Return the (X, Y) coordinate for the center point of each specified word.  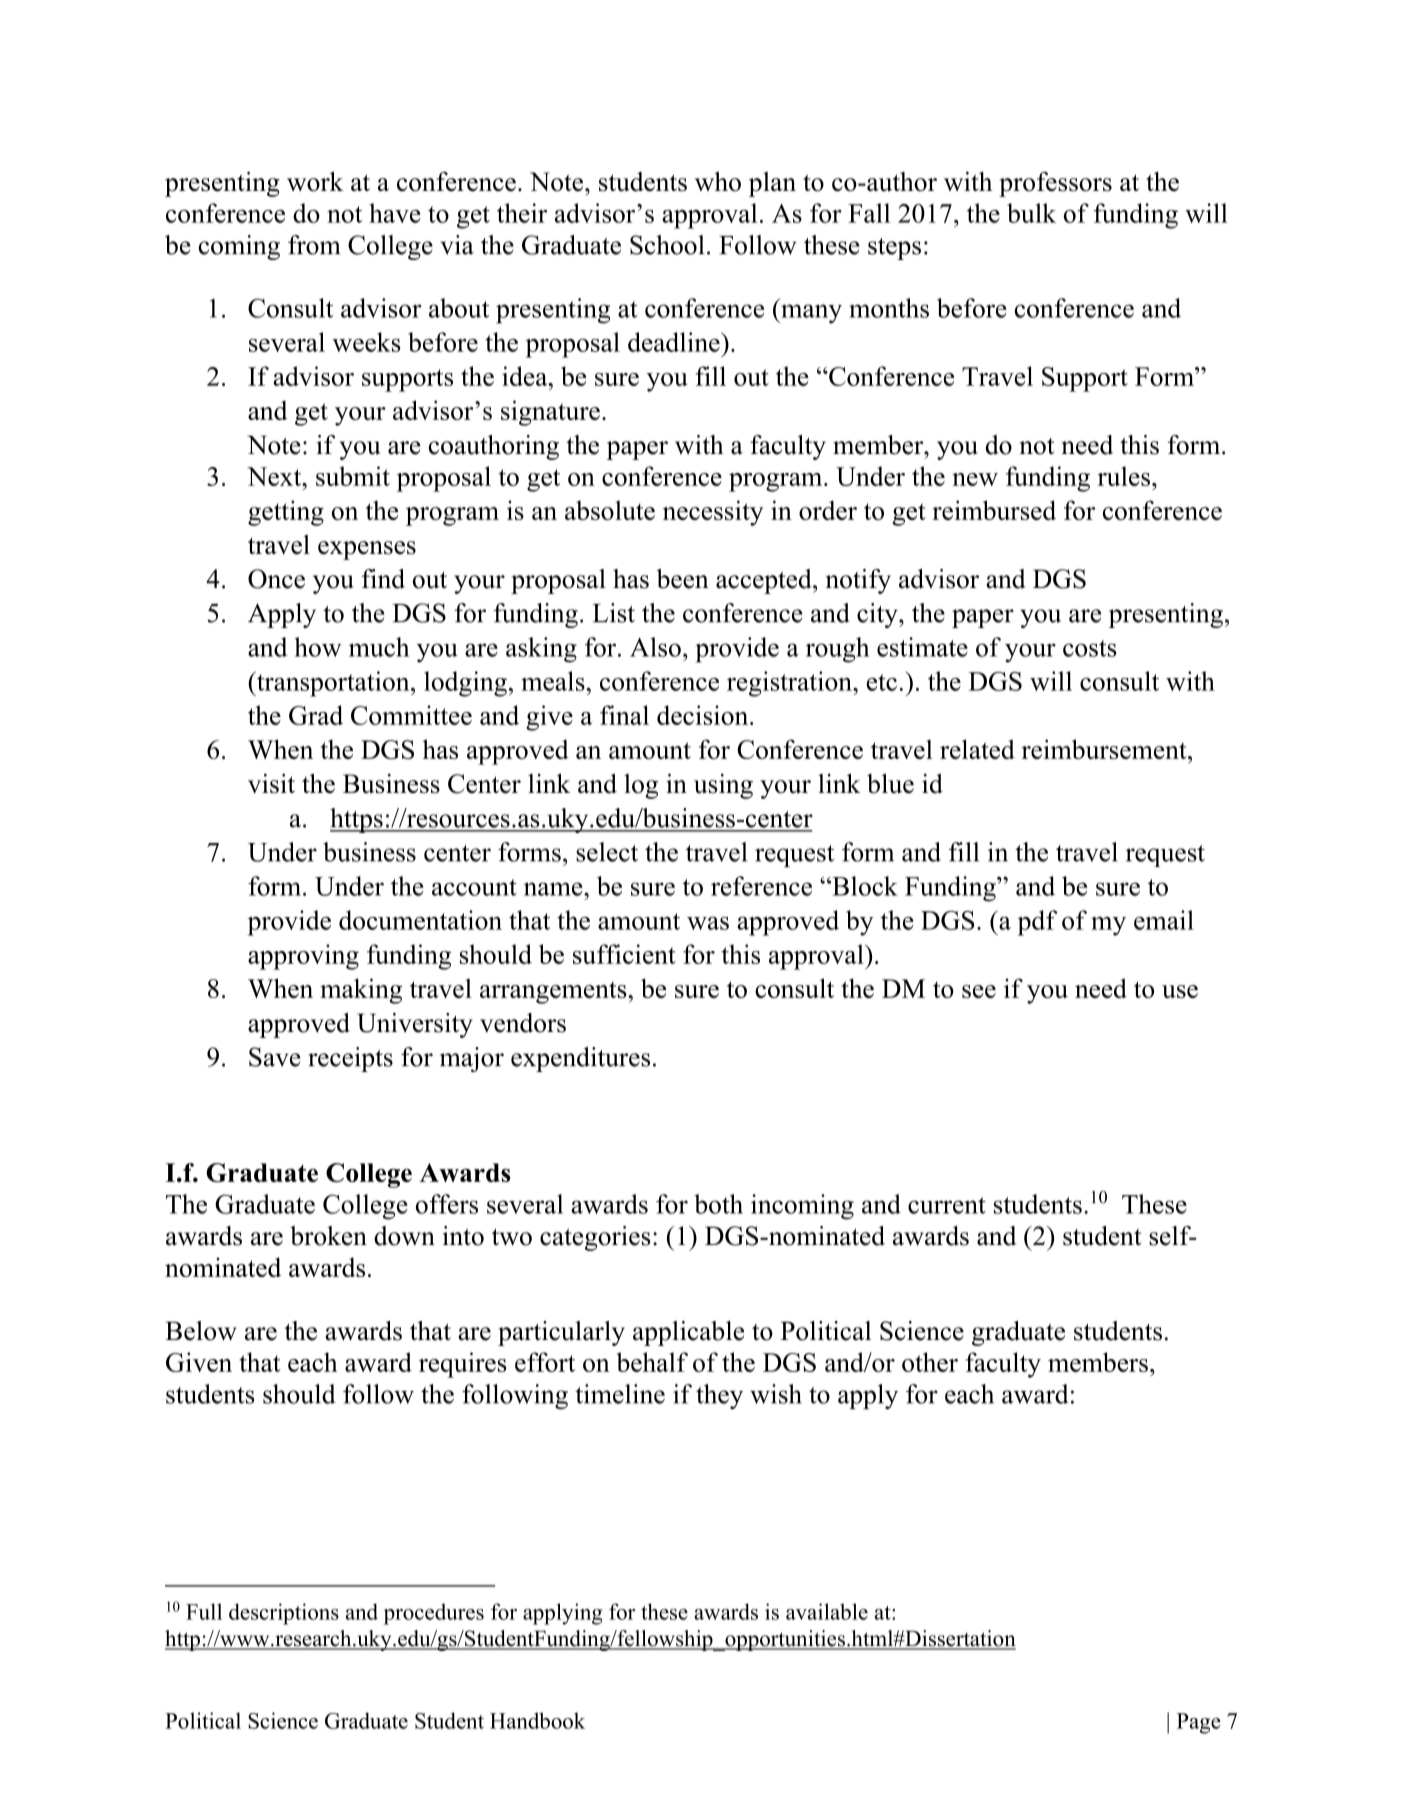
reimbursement (1105, 749)
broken (328, 1236)
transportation (333, 684)
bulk (1031, 213)
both (718, 1204)
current (947, 1205)
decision (704, 715)
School (667, 245)
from (314, 245)
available (827, 1611)
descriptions (284, 1614)
